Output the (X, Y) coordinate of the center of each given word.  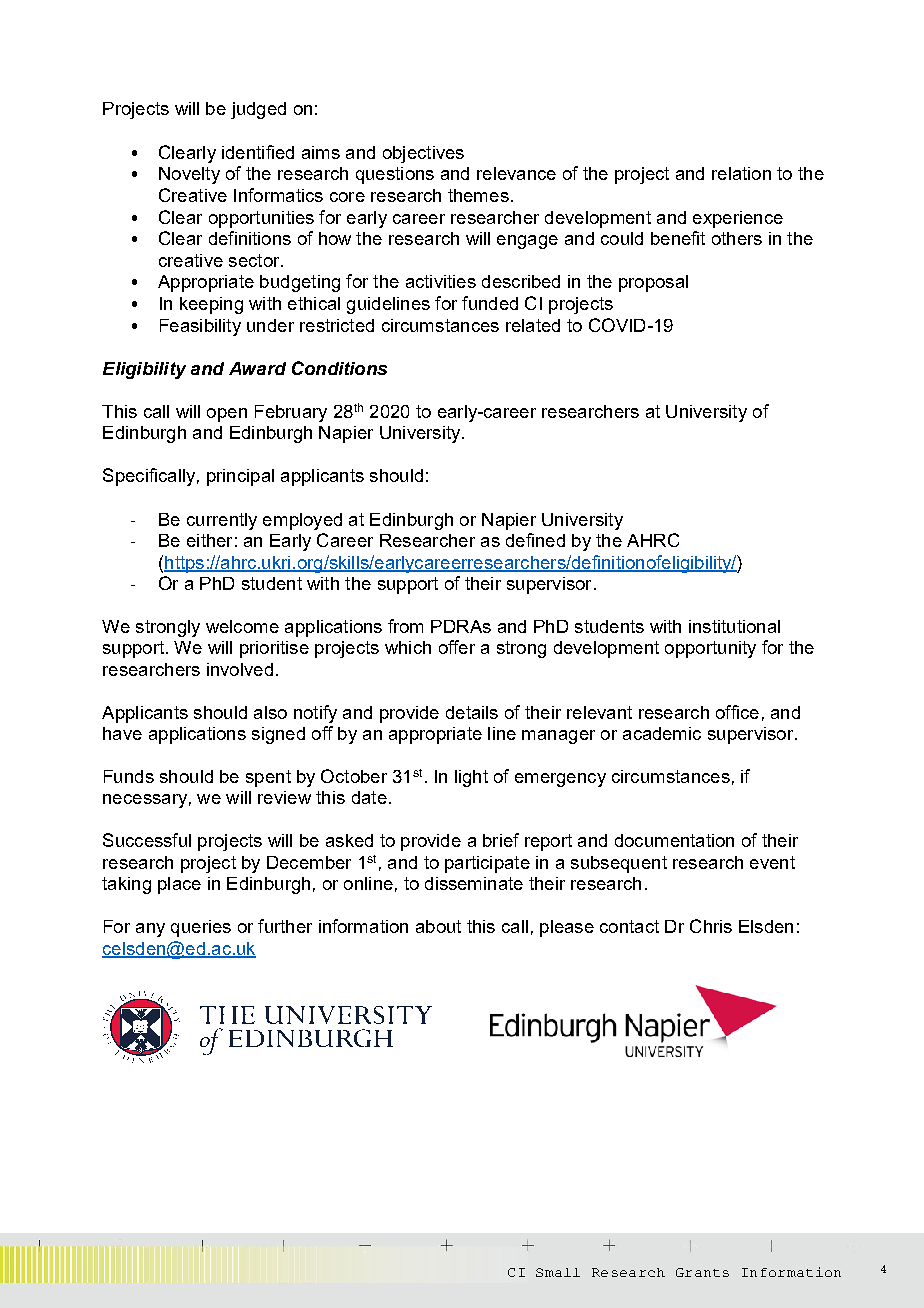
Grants (702, 1272)
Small (558, 1272)
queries (201, 928)
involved (240, 669)
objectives (423, 154)
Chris (711, 926)
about (438, 926)
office (737, 712)
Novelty (189, 175)
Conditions (339, 368)
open (227, 415)
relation (741, 173)
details (472, 712)
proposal (653, 283)
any (150, 930)
